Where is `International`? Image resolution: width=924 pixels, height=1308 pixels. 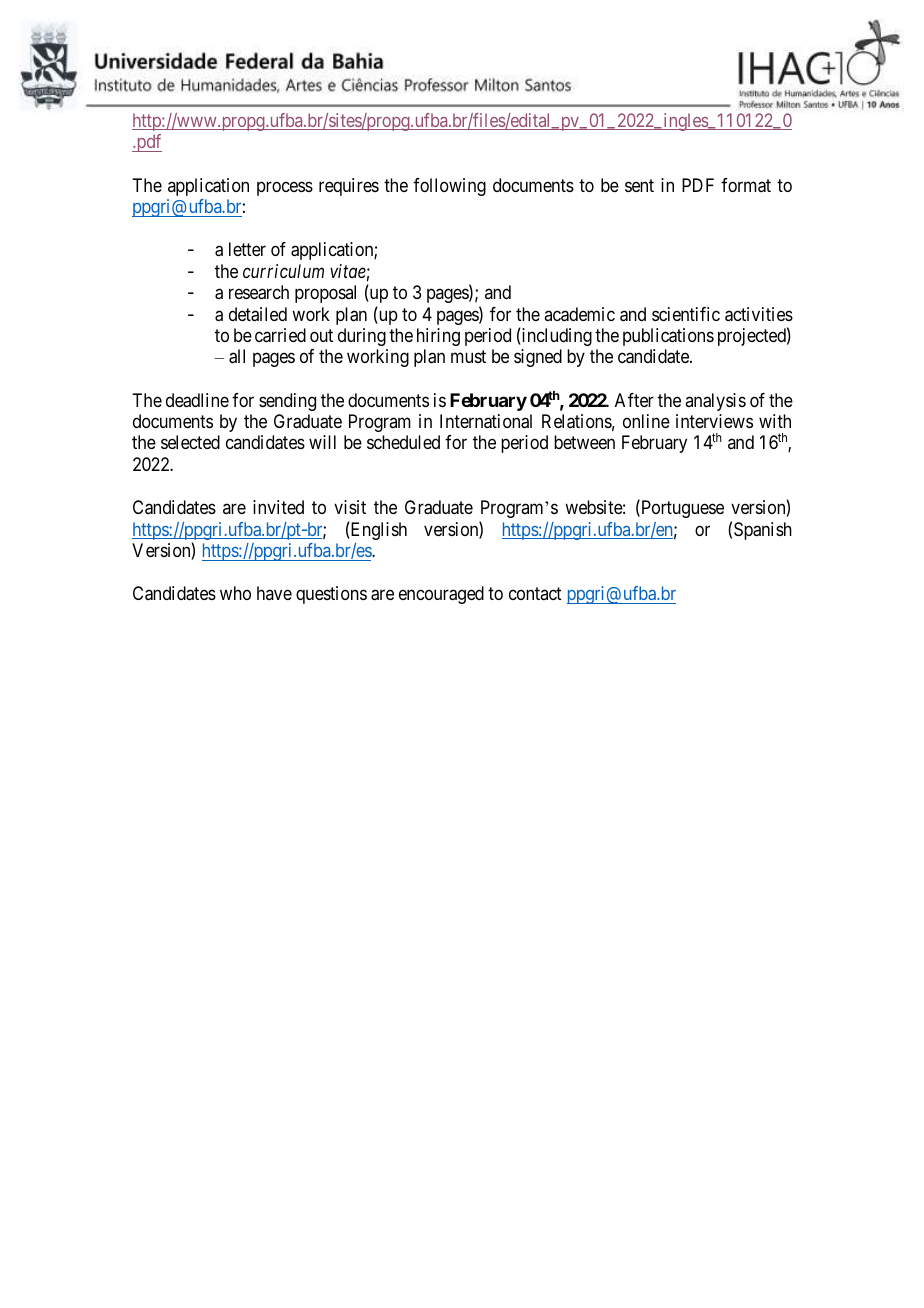
International is located at coordinates (486, 421).
